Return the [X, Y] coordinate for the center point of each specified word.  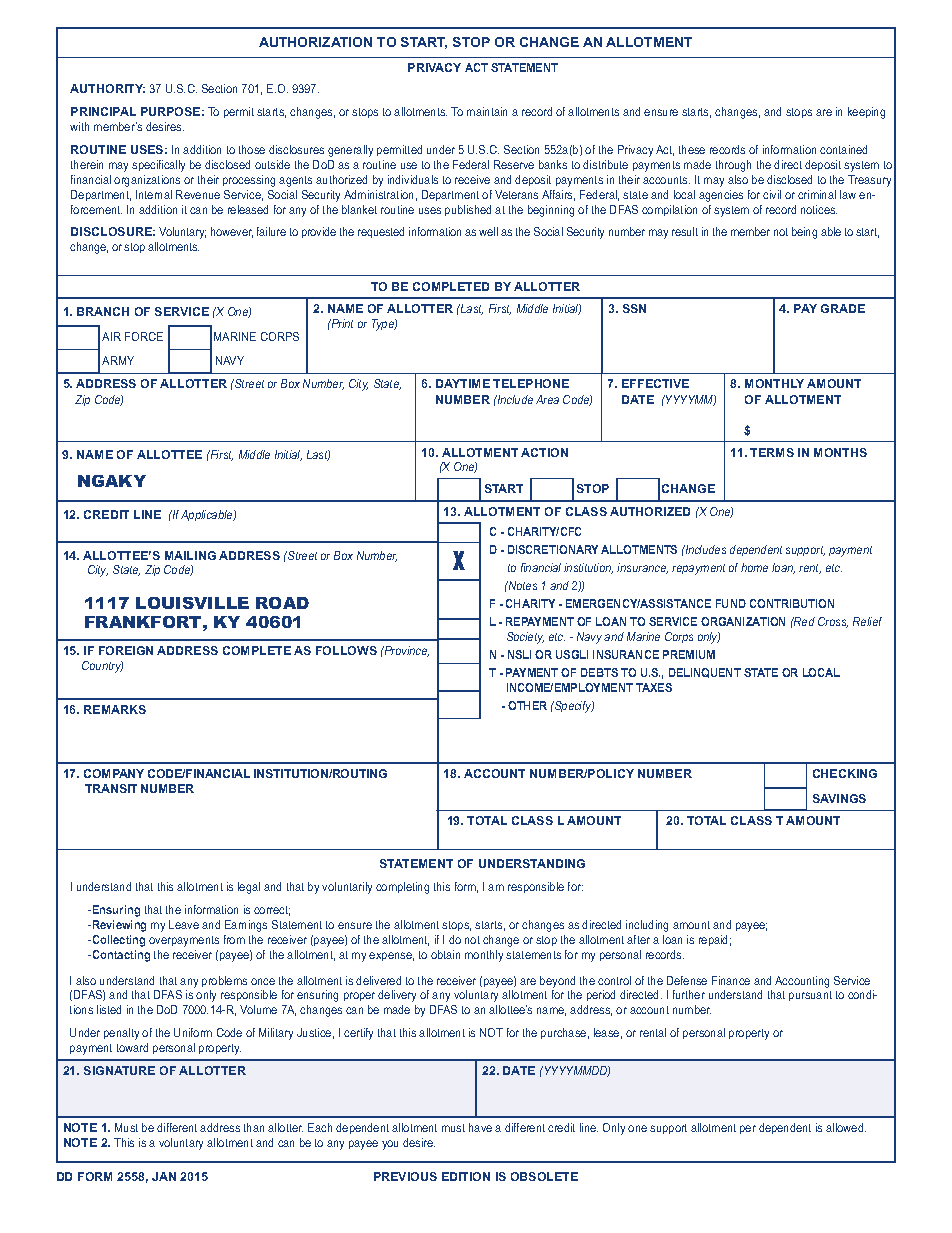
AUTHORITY [107, 88]
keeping [866, 113]
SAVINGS [839, 798]
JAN [164, 1176]
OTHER [527, 705]
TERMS [772, 452]
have [480, 1127]
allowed [846, 1127]
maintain [487, 111]
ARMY [118, 360]
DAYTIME [463, 383]
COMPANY [114, 773]
